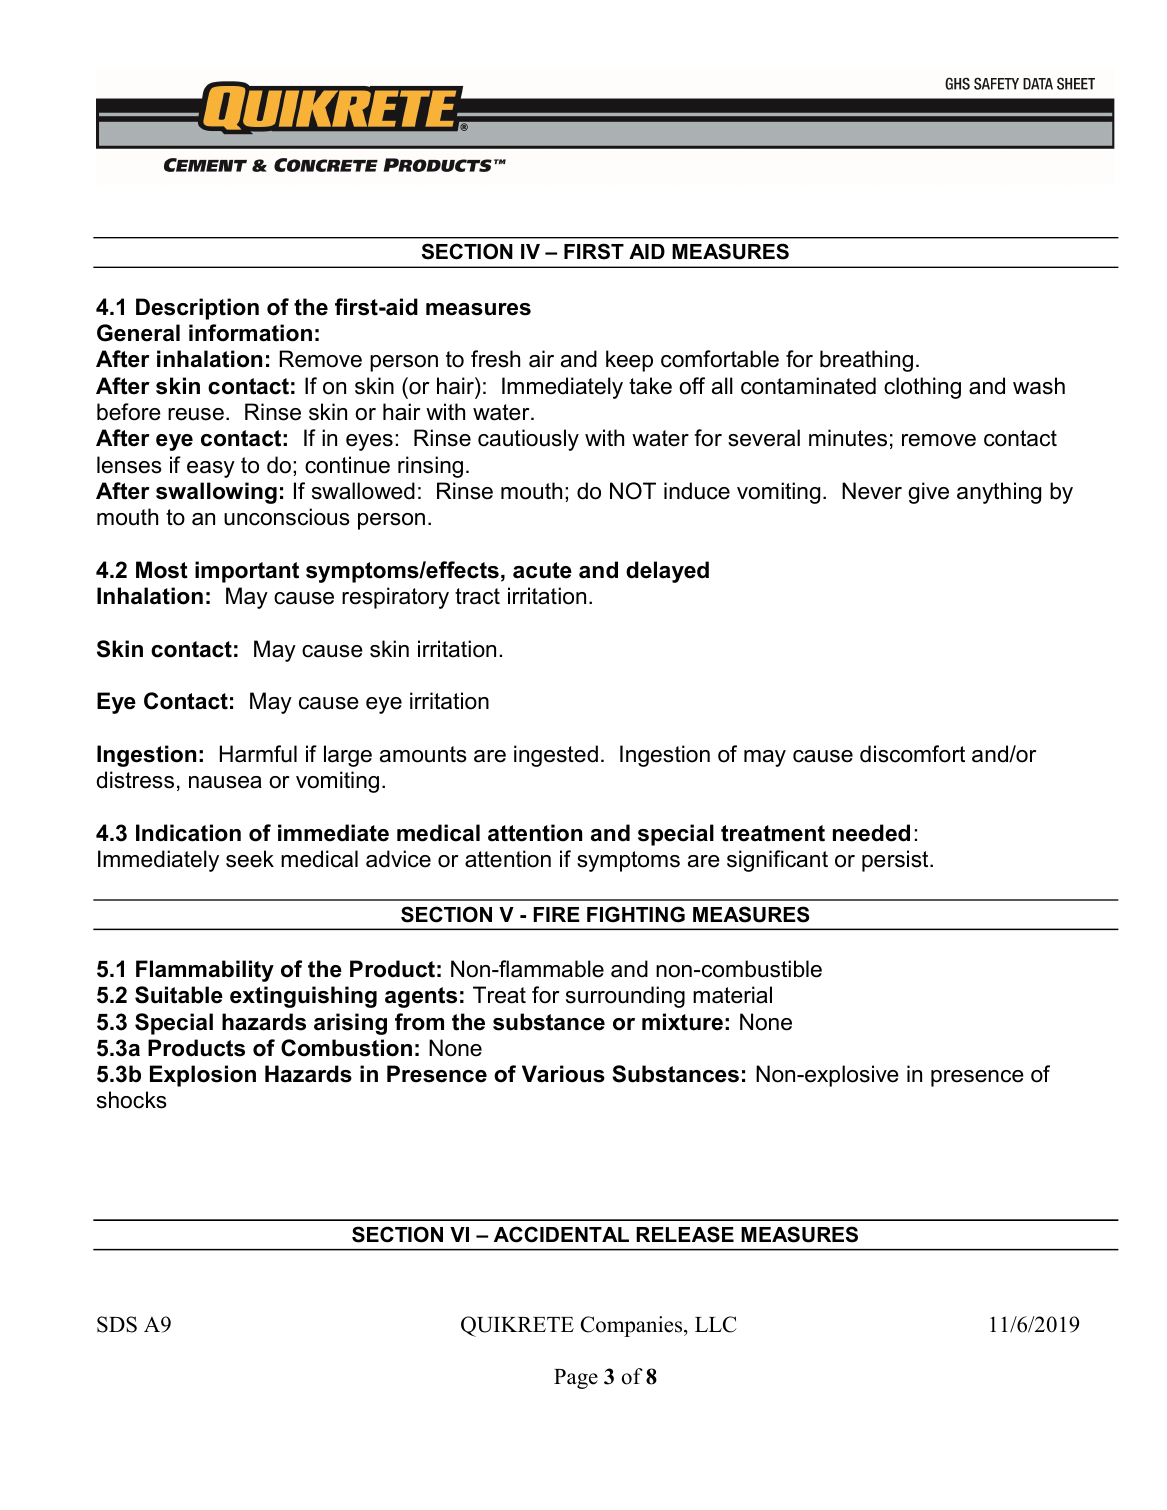 This screenshot has width=1167, height=1510. I want to click on SDS, so click(117, 1324).
